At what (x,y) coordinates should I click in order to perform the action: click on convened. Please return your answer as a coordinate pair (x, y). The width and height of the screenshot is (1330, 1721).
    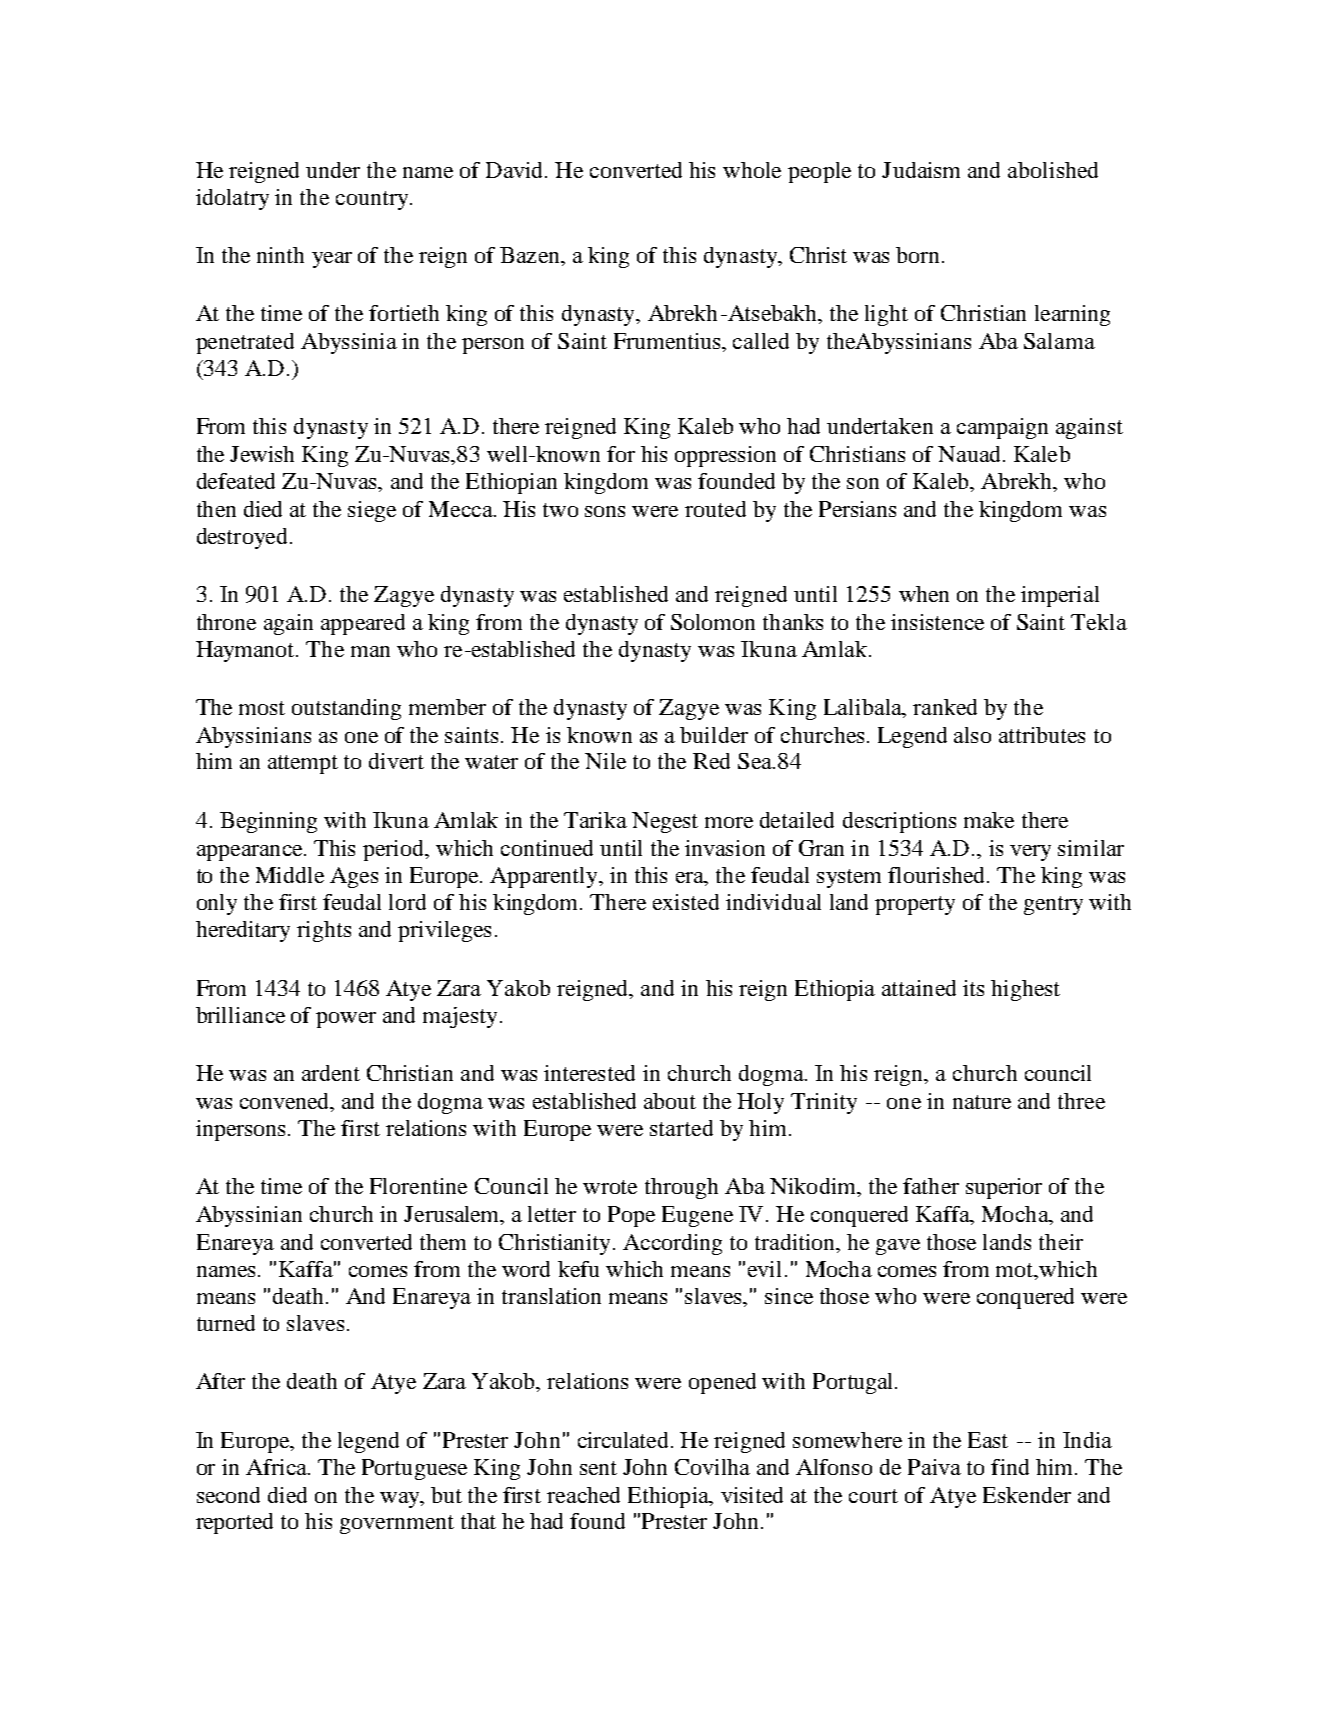
    Looking at the image, I should click on (286, 1101).
